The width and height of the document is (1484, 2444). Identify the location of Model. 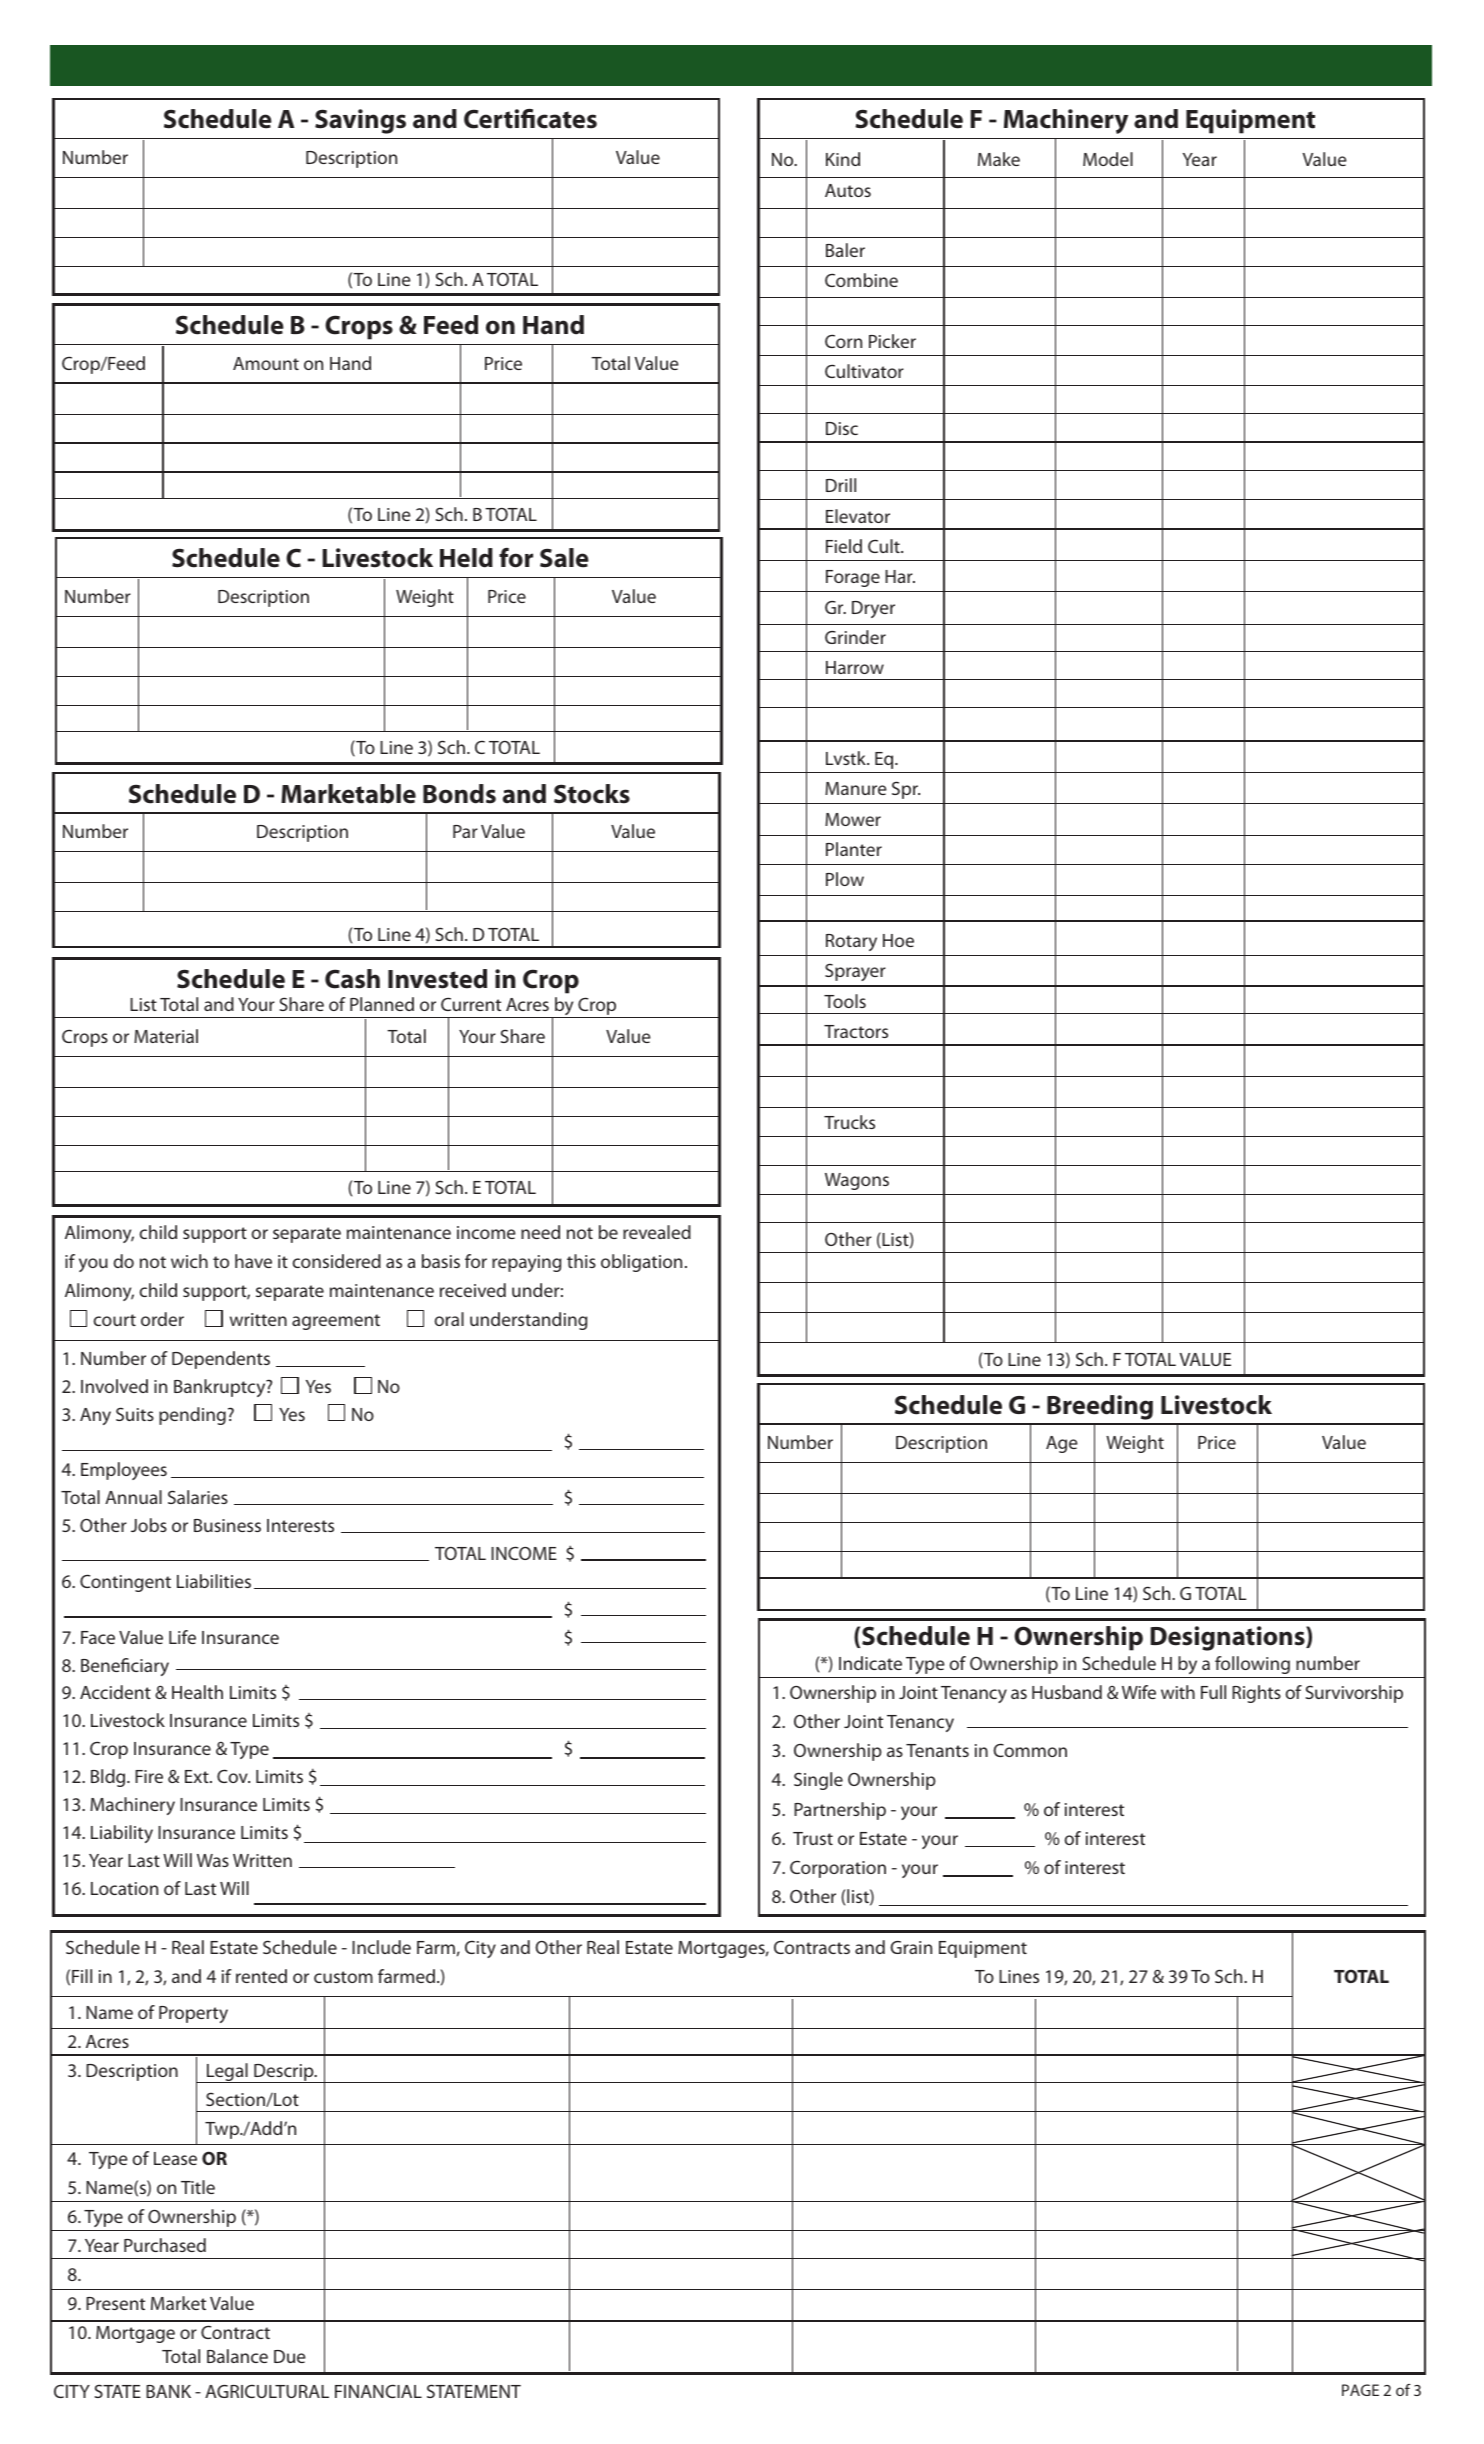
(1108, 159).
